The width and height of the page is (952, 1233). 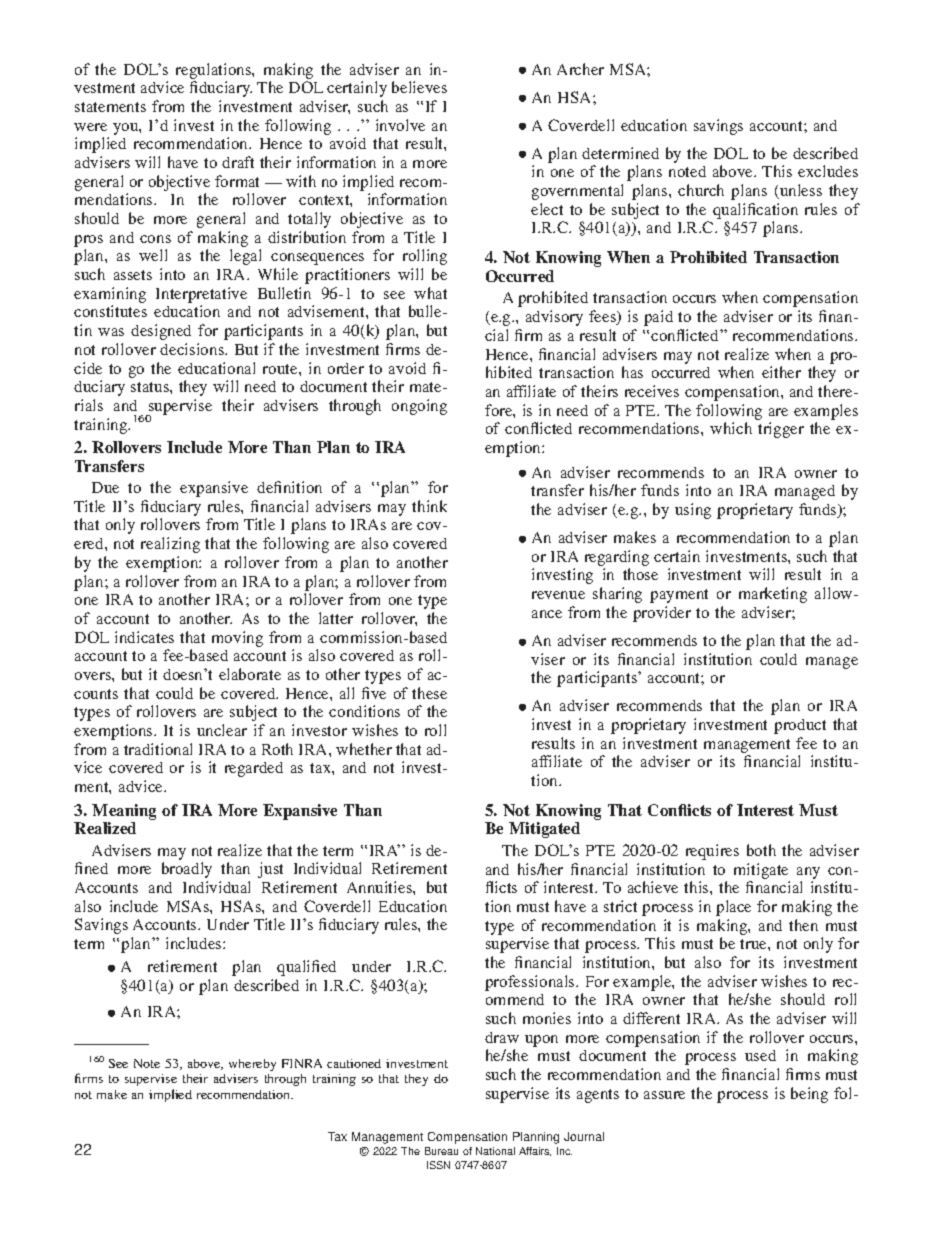 What do you see at coordinates (558, 595) in the page?
I see `revenue` at bounding box center [558, 595].
